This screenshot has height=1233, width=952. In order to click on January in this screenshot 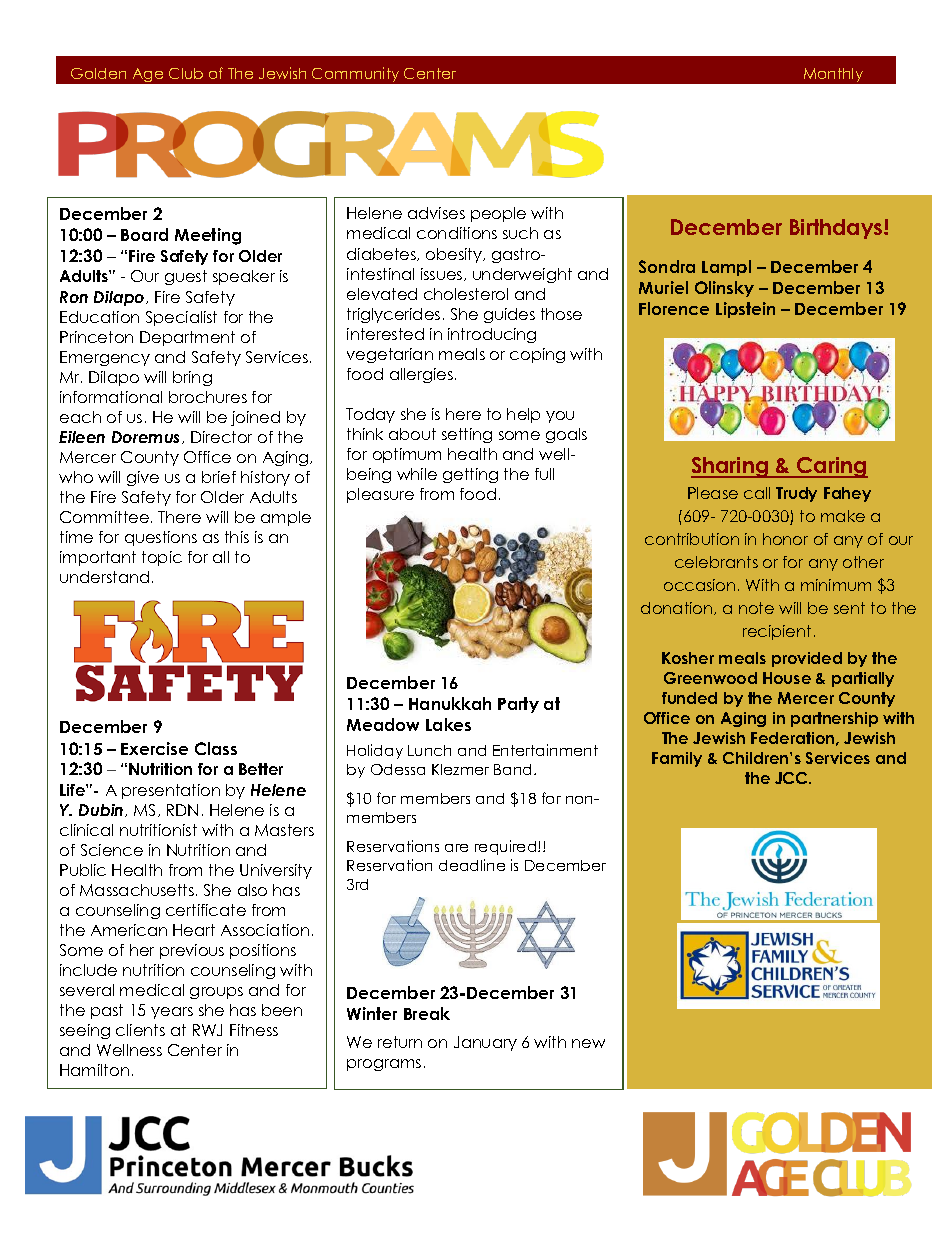, I will do `click(485, 1043)`.
